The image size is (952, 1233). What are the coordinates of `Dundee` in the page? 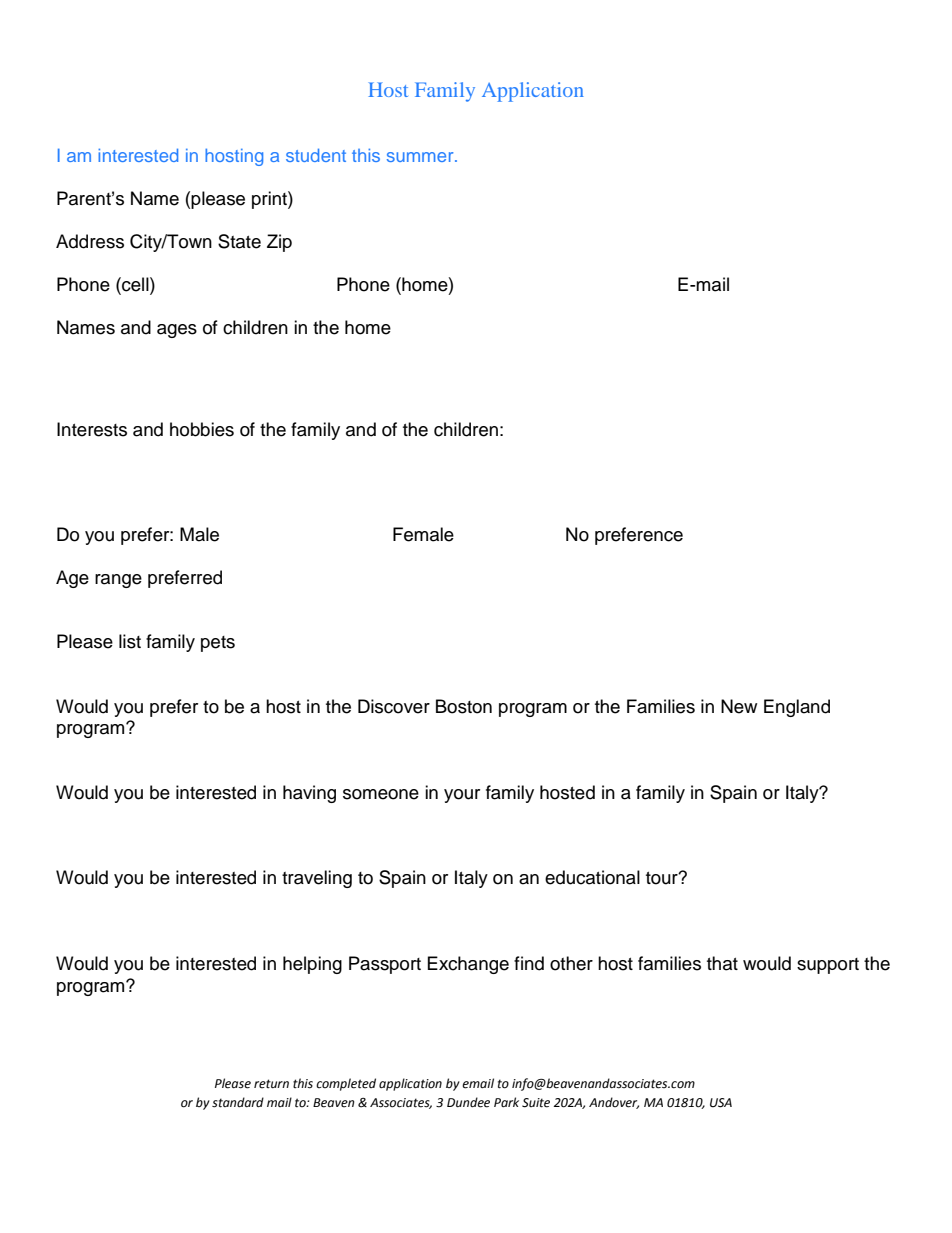 It's located at (468, 1102).
